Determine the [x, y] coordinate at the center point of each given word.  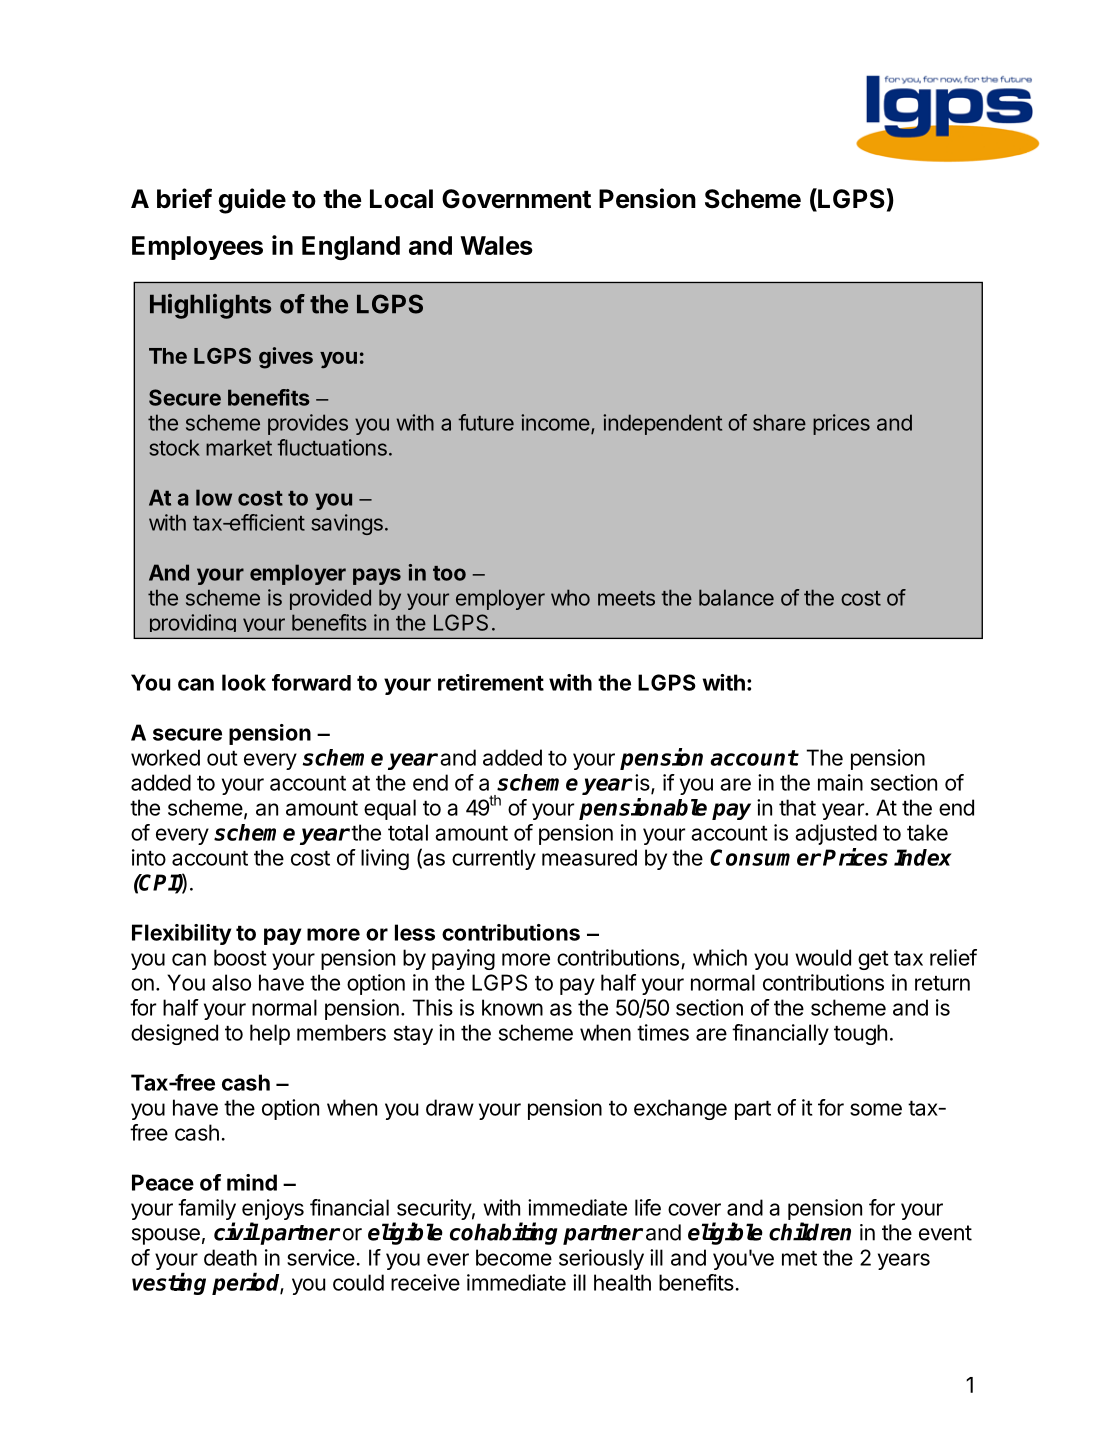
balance [736, 597]
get [873, 960]
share [779, 422]
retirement [491, 682]
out [222, 758]
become [514, 1257]
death [230, 1257]
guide [252, 201]
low [214, 497]
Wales [496, 245]
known [512, 1007]
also [231, 982]
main [840, 782]
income [556, 423]
